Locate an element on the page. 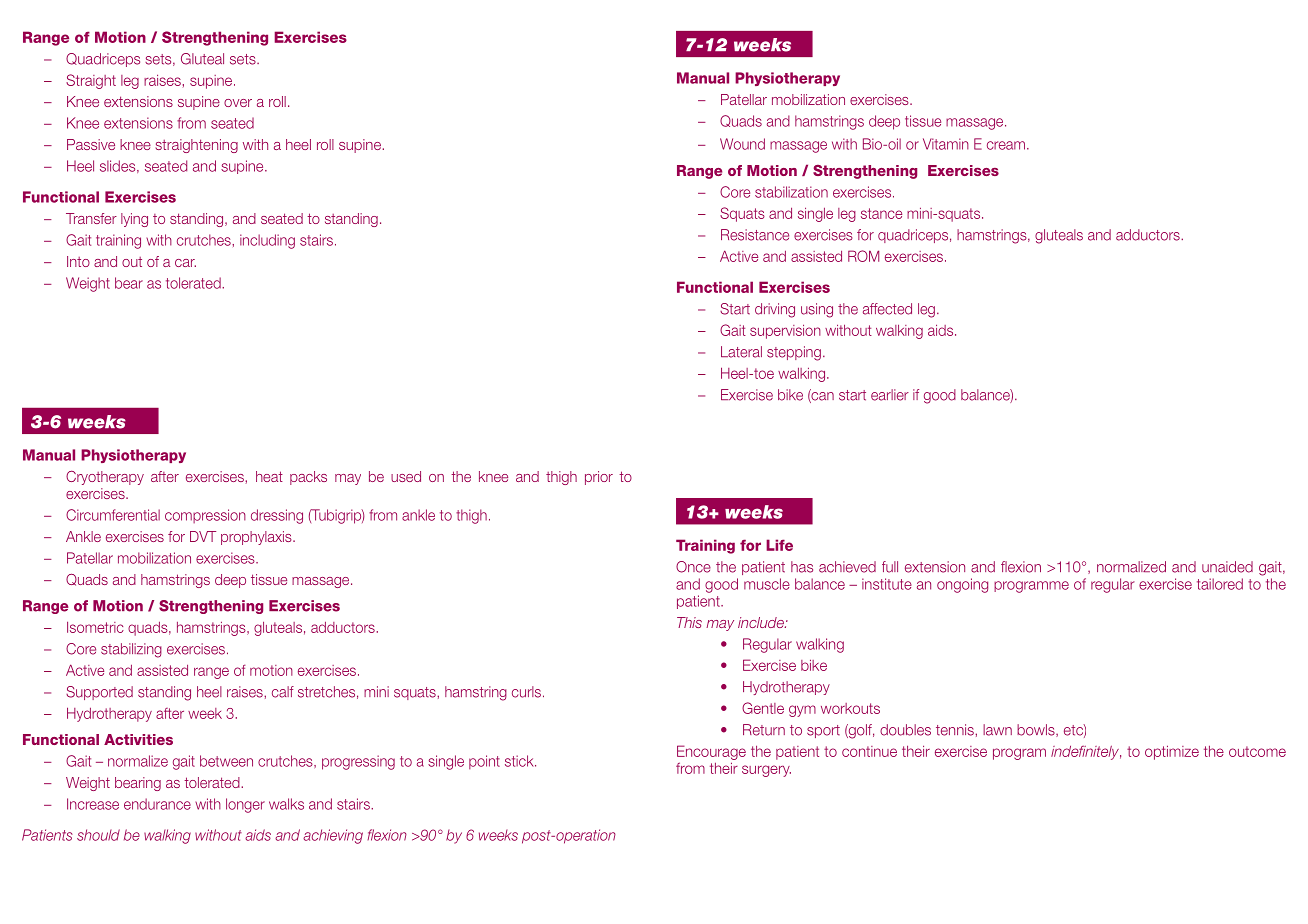 This image has width=1308, height=924. car is located at coordinates (185, 263).
